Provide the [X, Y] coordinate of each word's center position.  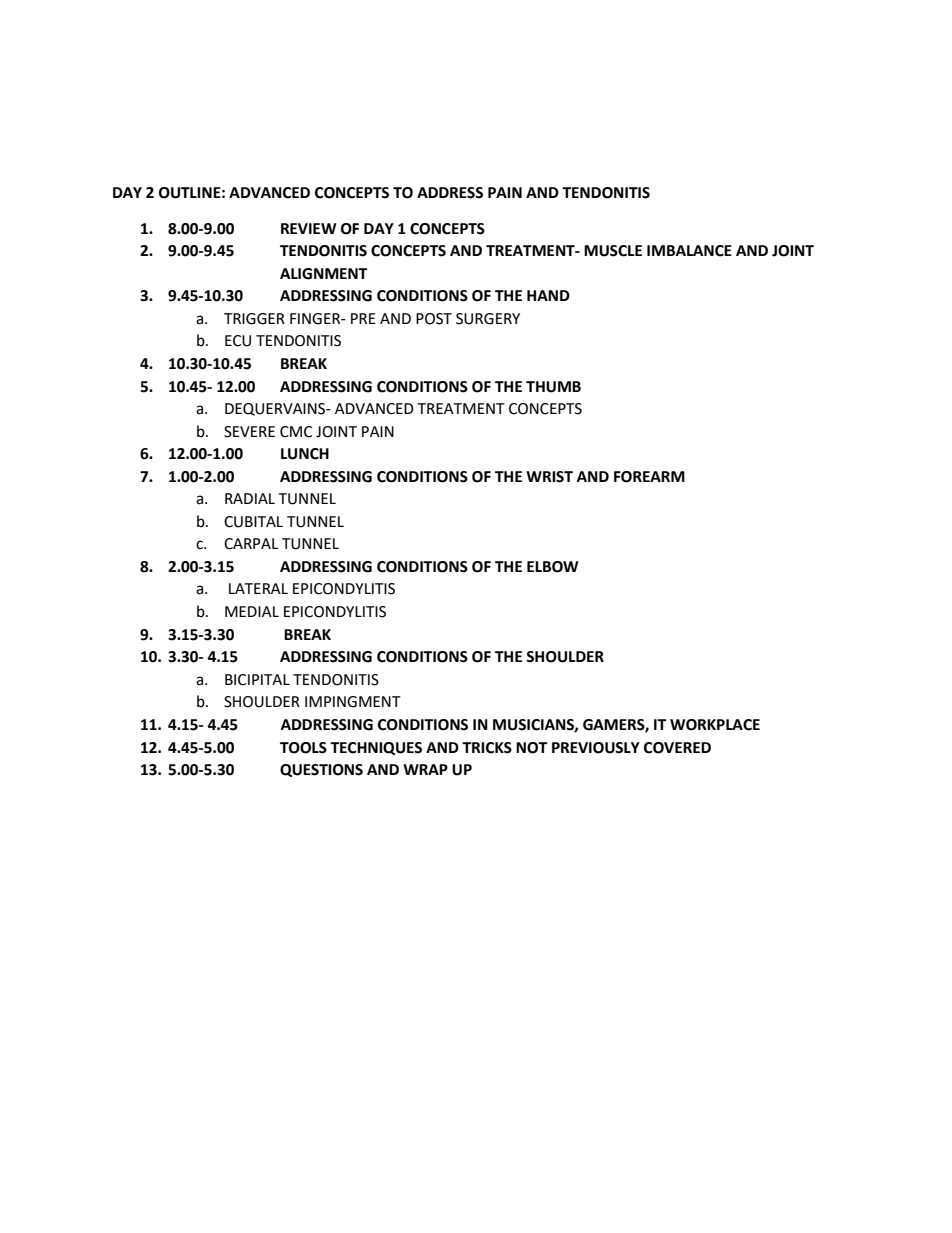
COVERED [677, 748]
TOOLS [303, 748]
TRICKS [487, 748]
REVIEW [308, 228]
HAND [548, 295]
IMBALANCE [689, 251]
